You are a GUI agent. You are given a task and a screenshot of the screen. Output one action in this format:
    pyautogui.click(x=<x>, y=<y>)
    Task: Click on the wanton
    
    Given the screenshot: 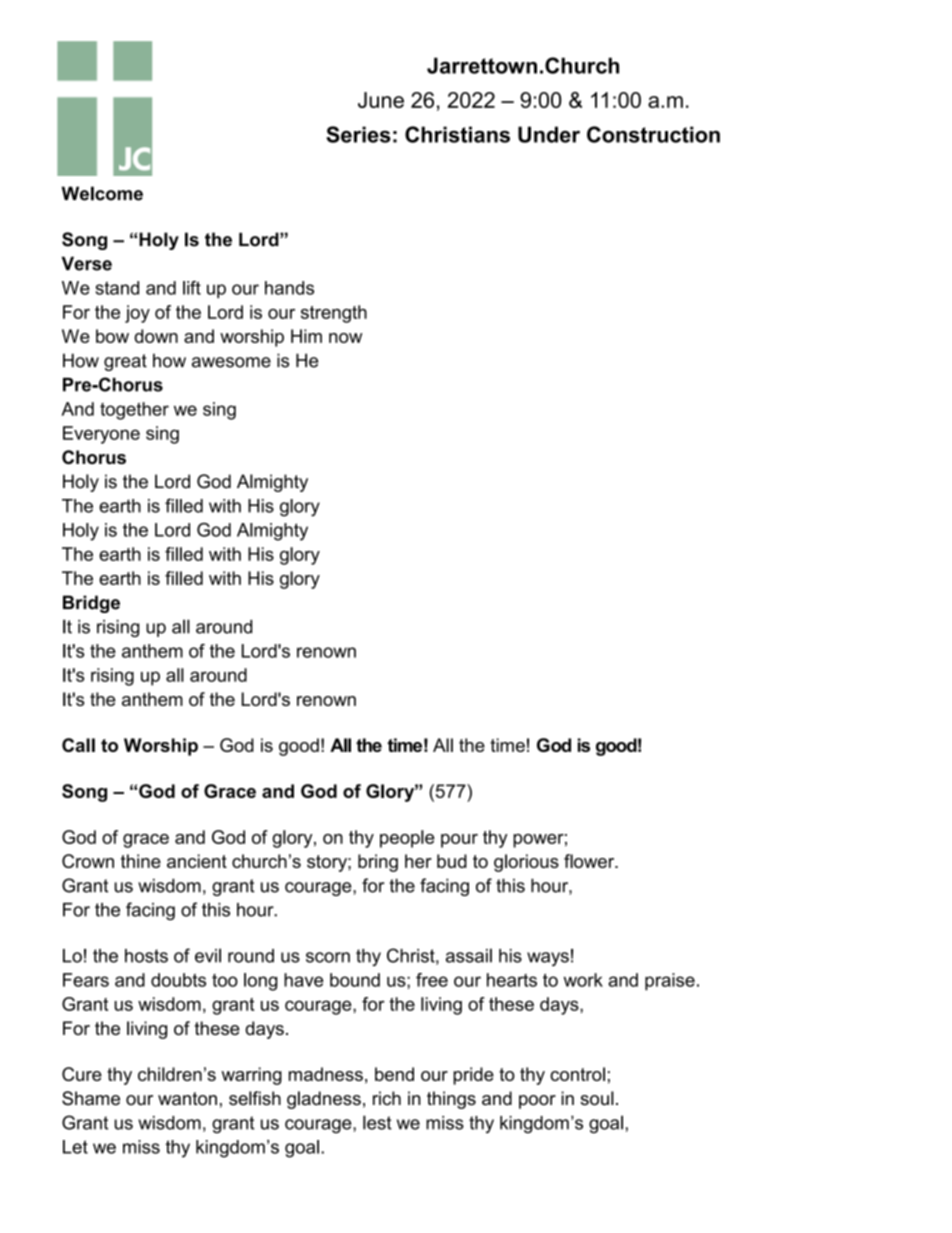 What is the action you would take?
    pyautogui.click(x=187, y=1099)
